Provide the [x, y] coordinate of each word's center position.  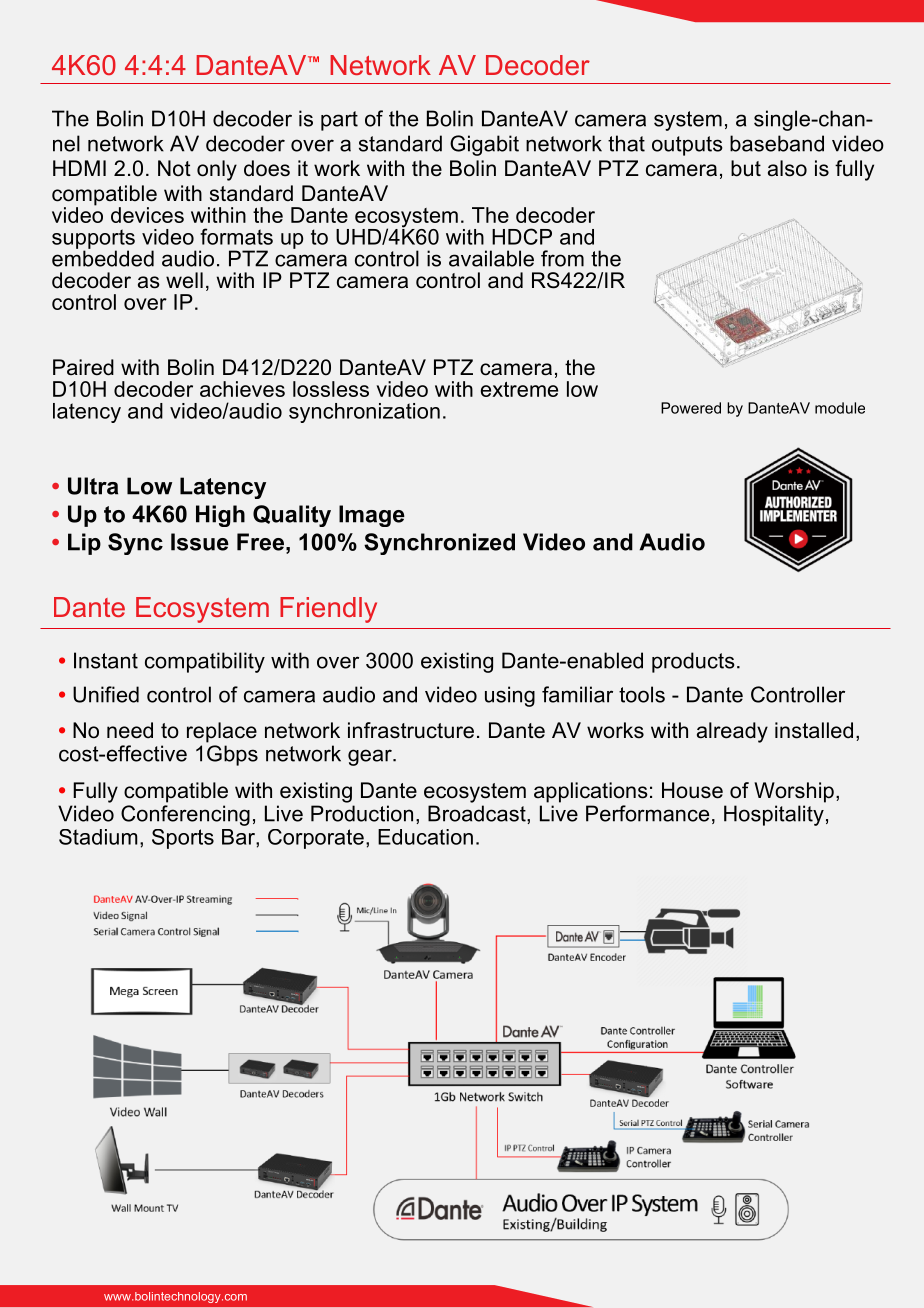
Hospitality [774, 815]
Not [174, 168]
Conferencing [185, 815]
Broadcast [478, 814]
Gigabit [484, 145]
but [746, 168]
